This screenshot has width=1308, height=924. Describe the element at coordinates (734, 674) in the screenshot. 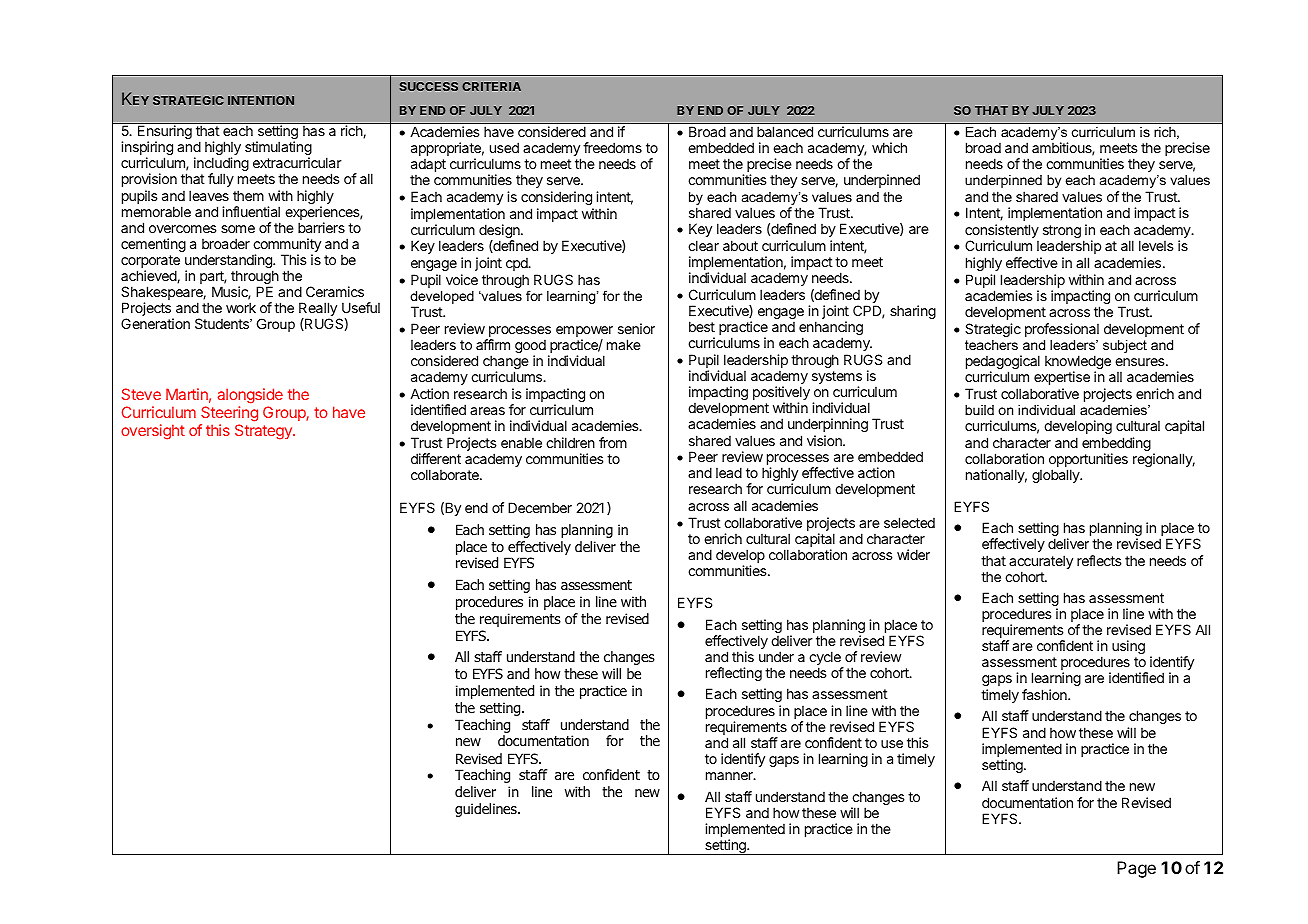

I see `reflecting` at that location.
